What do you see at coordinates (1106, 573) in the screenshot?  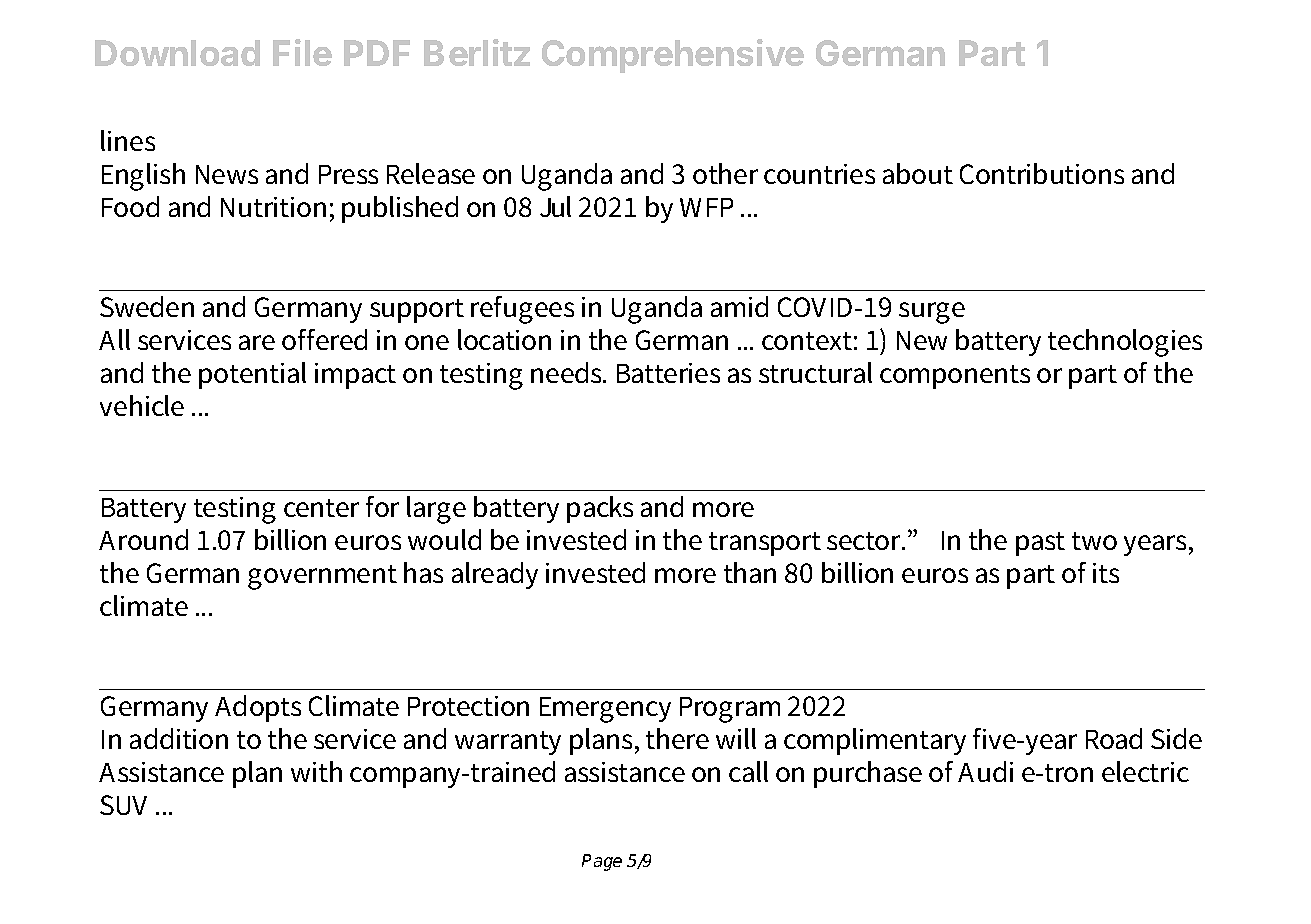 I see `its` at bounding box center [1106, 573].
